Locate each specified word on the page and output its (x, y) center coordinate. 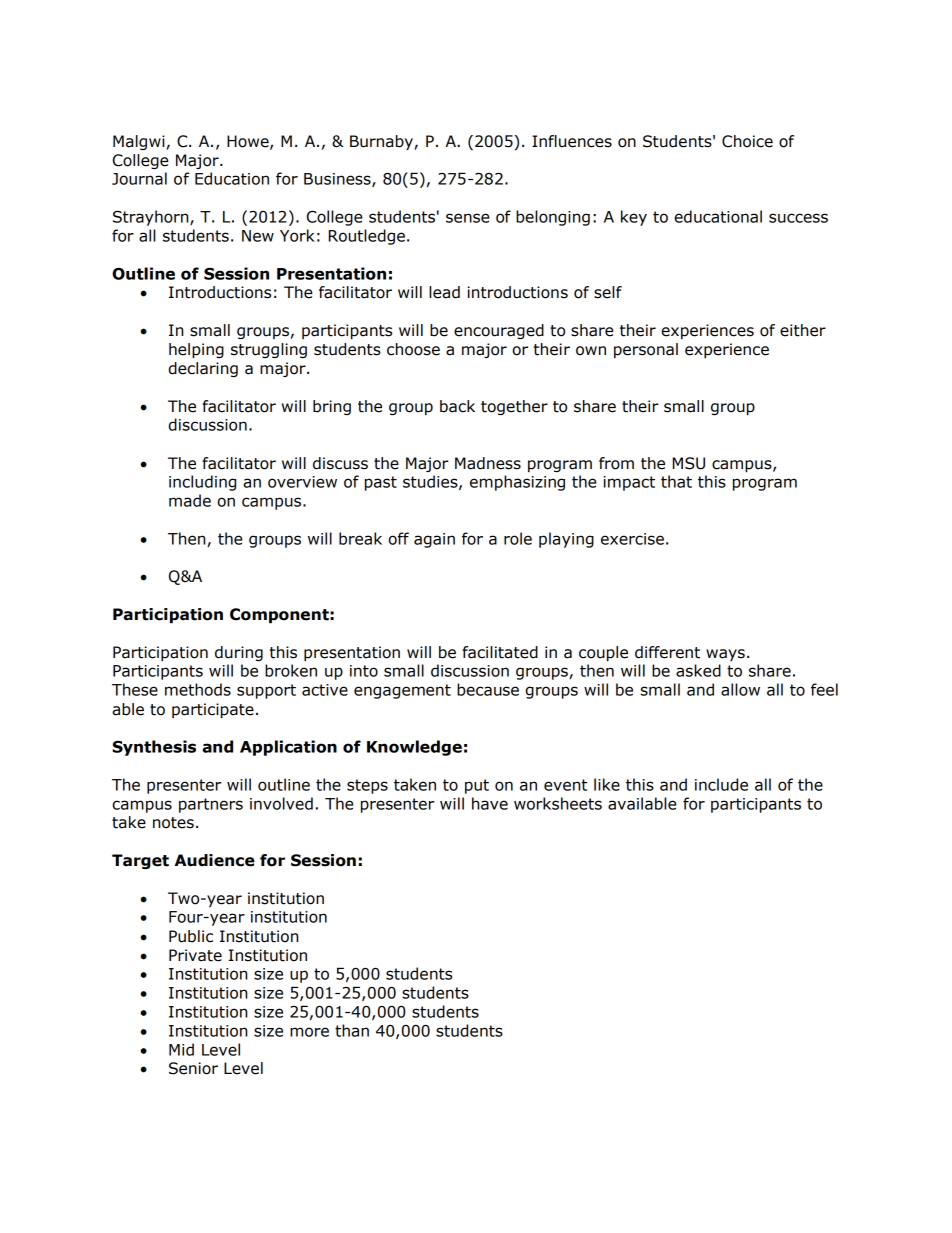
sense (467, 218)
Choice (747, 141)
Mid (181, 1049)
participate (213, 710)
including (202, 483)
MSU (689, 463)
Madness (488, 463)
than (352, 1030)
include (721, 784)
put (477, 786)
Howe (249, 142)
